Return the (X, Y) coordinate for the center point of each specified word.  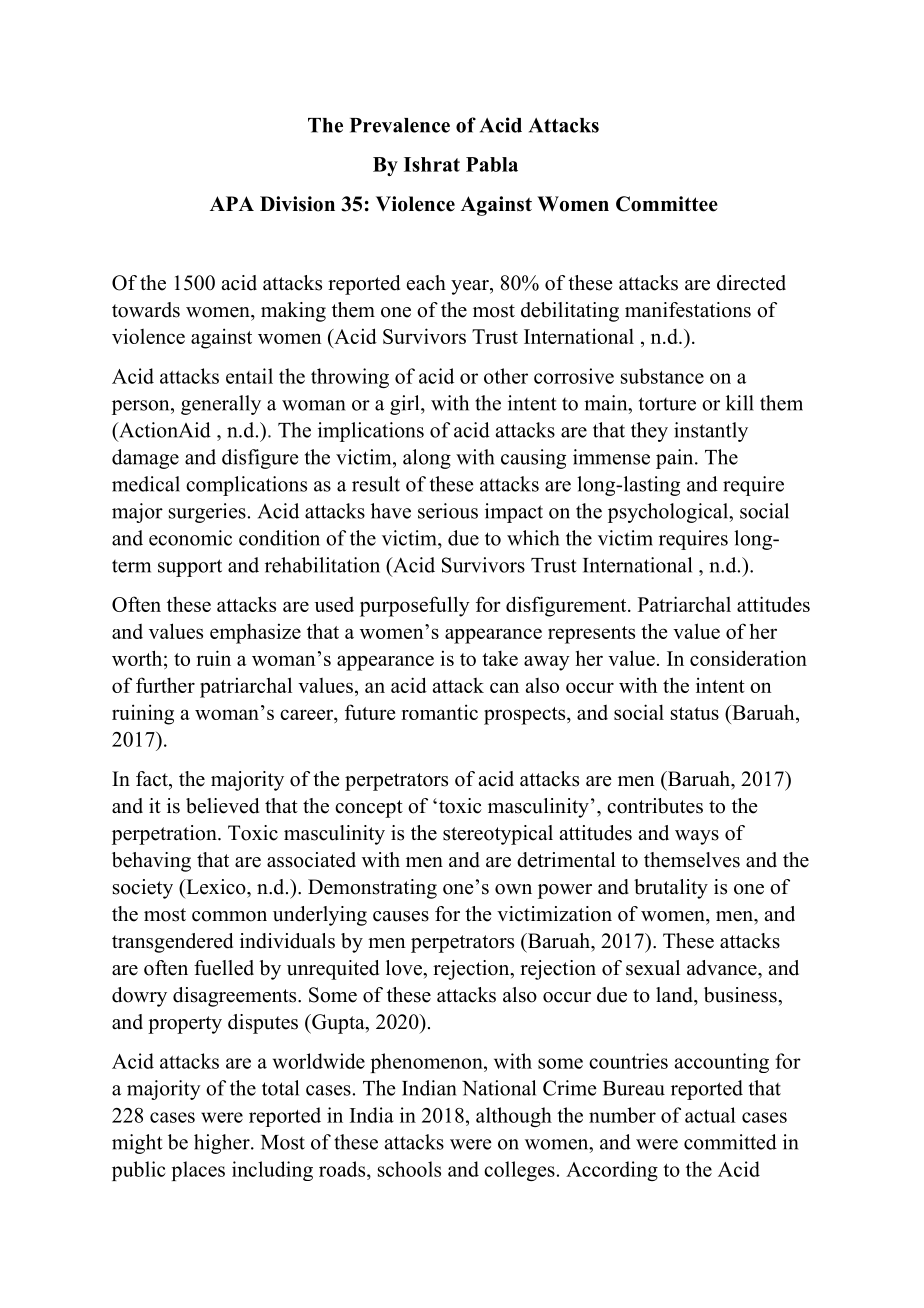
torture (667, 404)
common (229, 916)
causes (401, 916)
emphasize (255, 633)
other (506, 376)
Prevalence (400, 125)
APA (232, 203)
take (500, 658)
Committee (667, 204)
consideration (748, 658)
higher (223, 1144)
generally (221, 405)
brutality (671, 889)
